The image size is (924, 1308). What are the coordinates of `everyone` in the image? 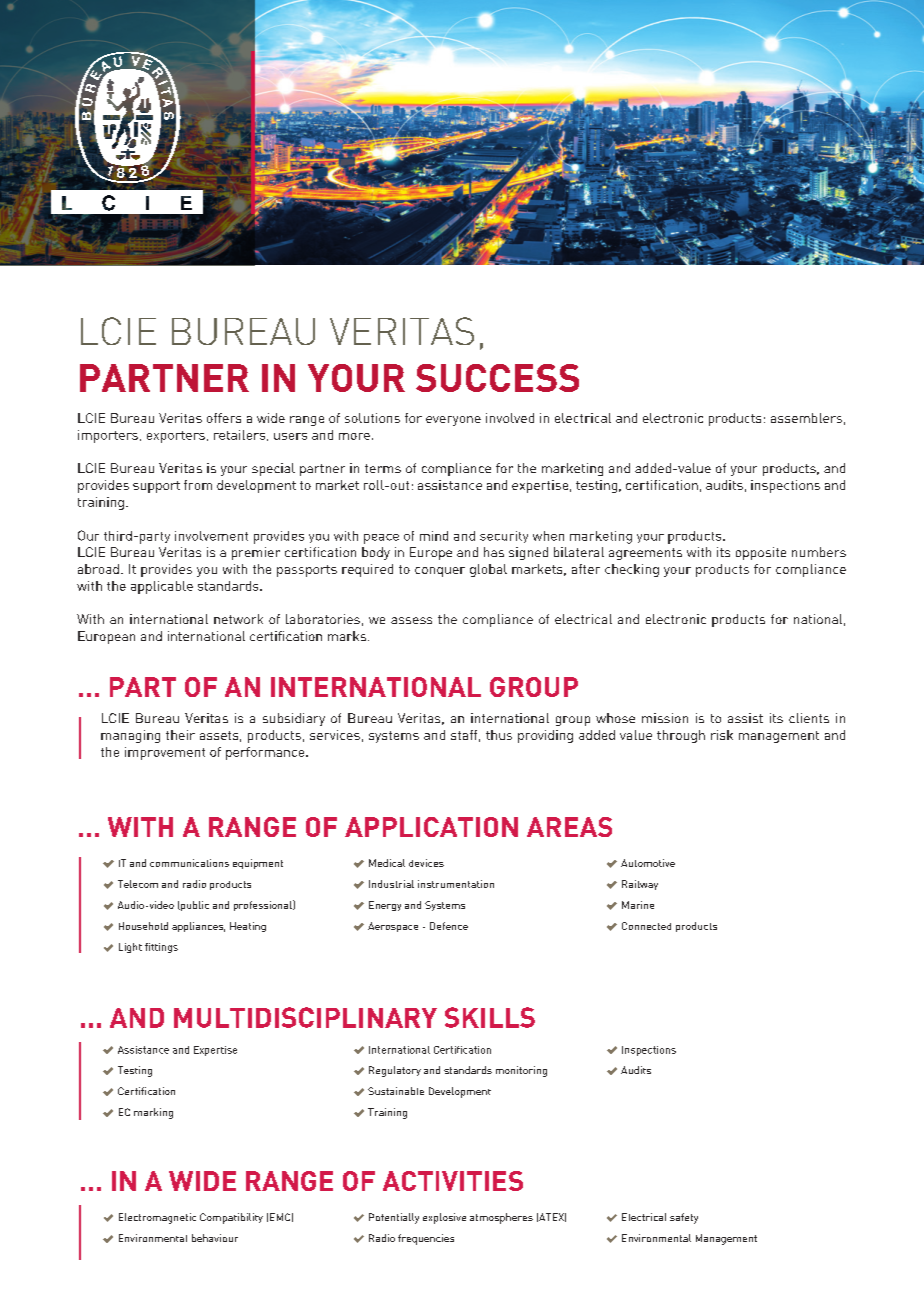 It's located at (453, 421).
